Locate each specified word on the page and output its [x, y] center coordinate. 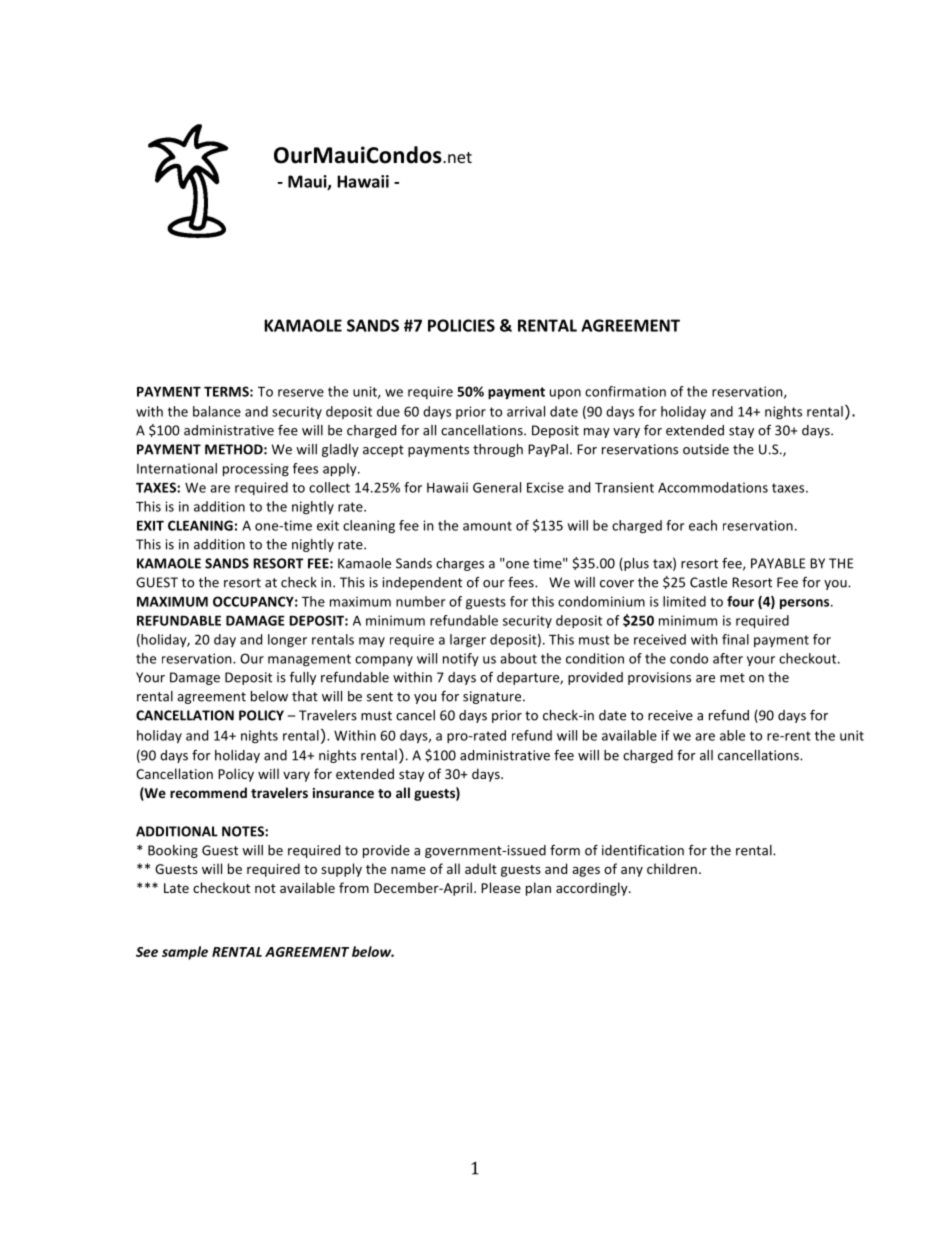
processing [256, 470]
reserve [301, 393]
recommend [208, 792]
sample [185, 953]
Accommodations [713, 487]
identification [643, 850]
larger [468, 640]
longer [287, 641]
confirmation [625, 391]
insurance [343, 793]
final [735, 639]
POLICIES [461, 325]
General [497, 487]
